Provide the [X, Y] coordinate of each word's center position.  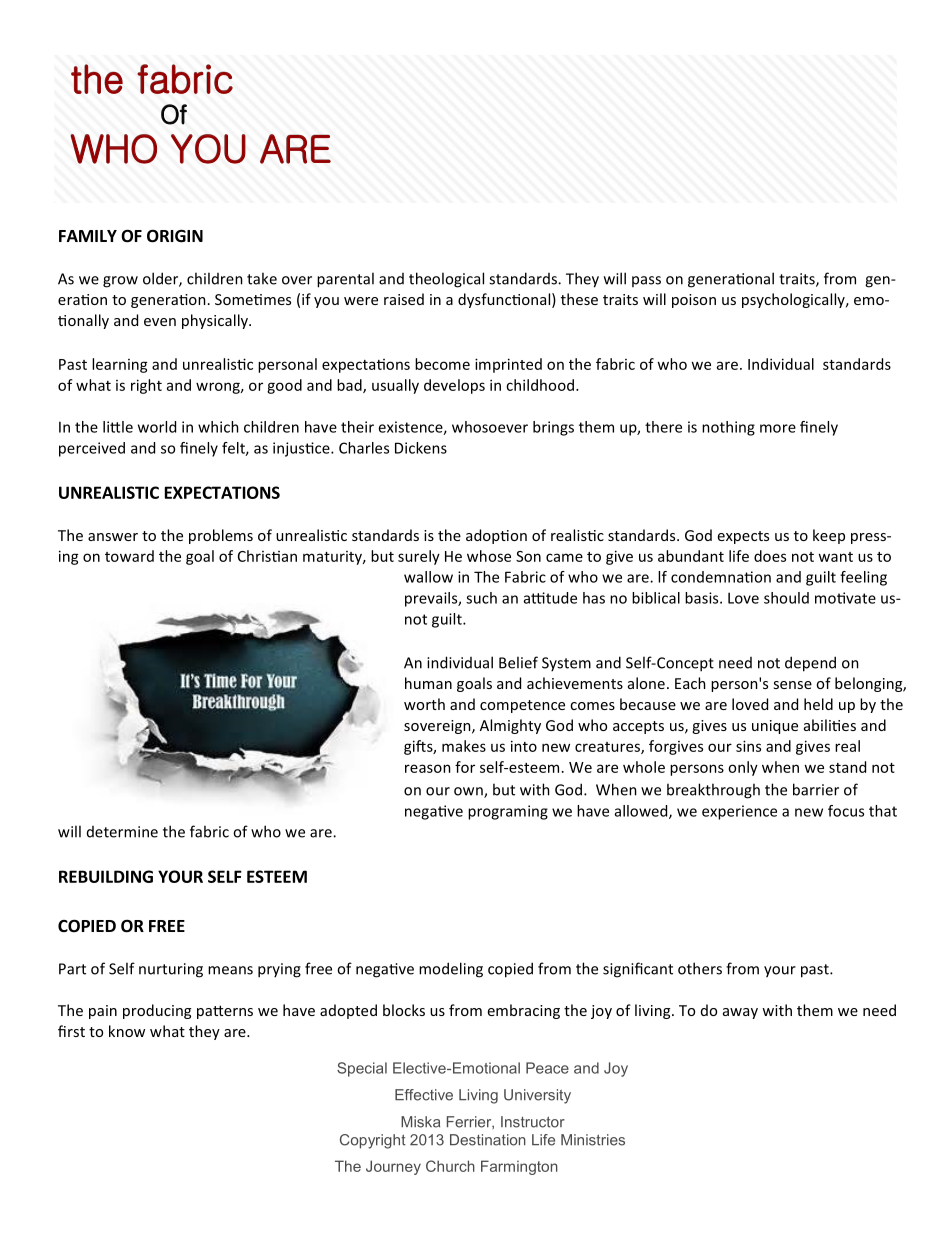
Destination [488, 1140]
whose [489, 556]
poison [694, 301]
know [127, 1031]
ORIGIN [175, 236]
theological [446, 280]
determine [122, 832]
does [770, 556]
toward [129, 556]
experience [739, 812]
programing [508, 812]
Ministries [593, 1140]
